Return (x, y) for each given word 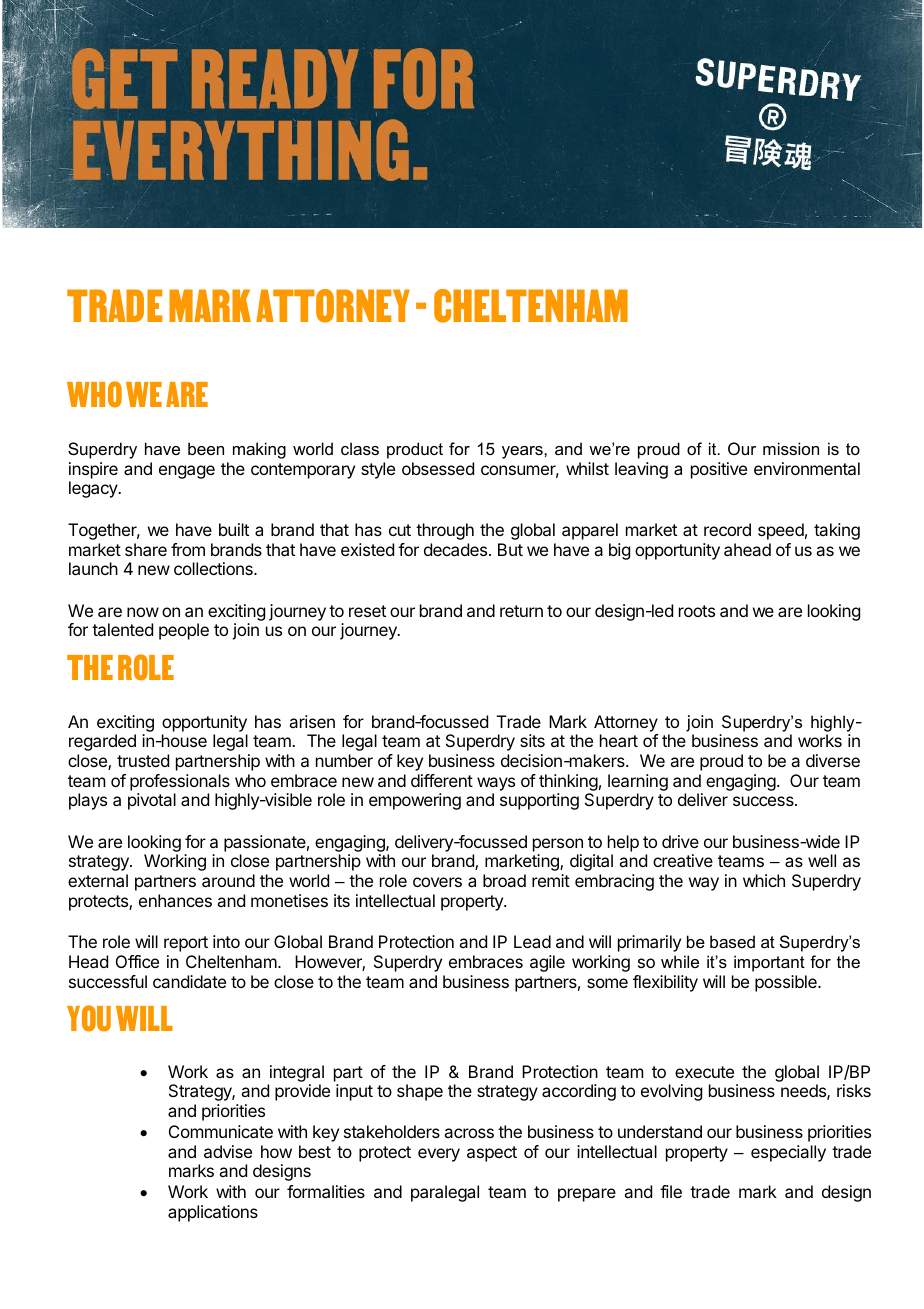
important (769, 963)
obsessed (438, 468)
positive (719, 470)
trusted (143, 760)
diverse (833, 760)
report (186, 944)
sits (532, 740)
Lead (532, 941)
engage (187, 472)
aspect (492, 1154)
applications (213, 1213)
